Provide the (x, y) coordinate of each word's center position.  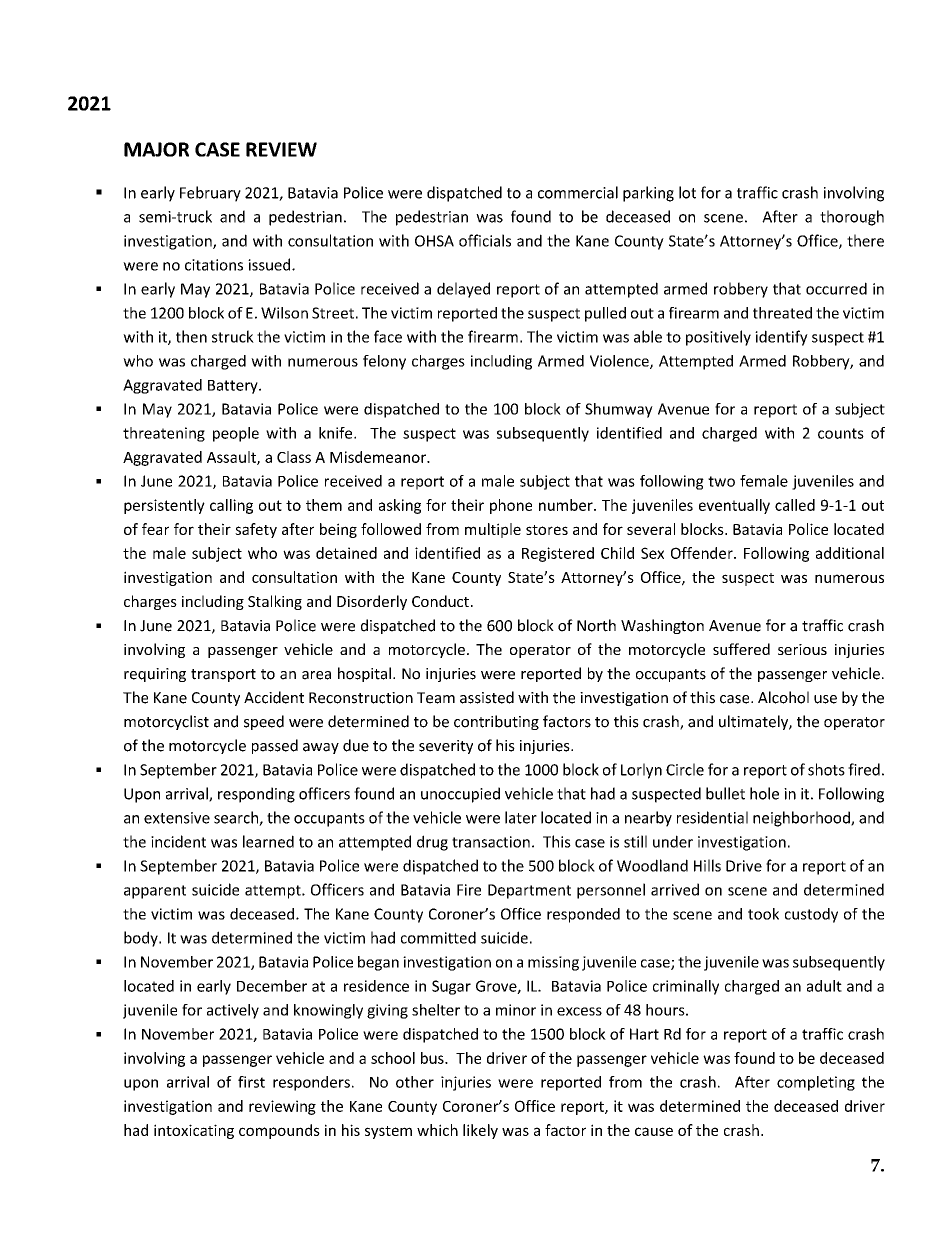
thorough (852, 218)
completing (816, 1083)
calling (231, 506)
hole (764, 793)
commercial (578, 192)
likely (480, 1131)
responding (256, 795)
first (251, 1082)
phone (511, 506)
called (795, 505)
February (210, 194)
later (521, 817)
